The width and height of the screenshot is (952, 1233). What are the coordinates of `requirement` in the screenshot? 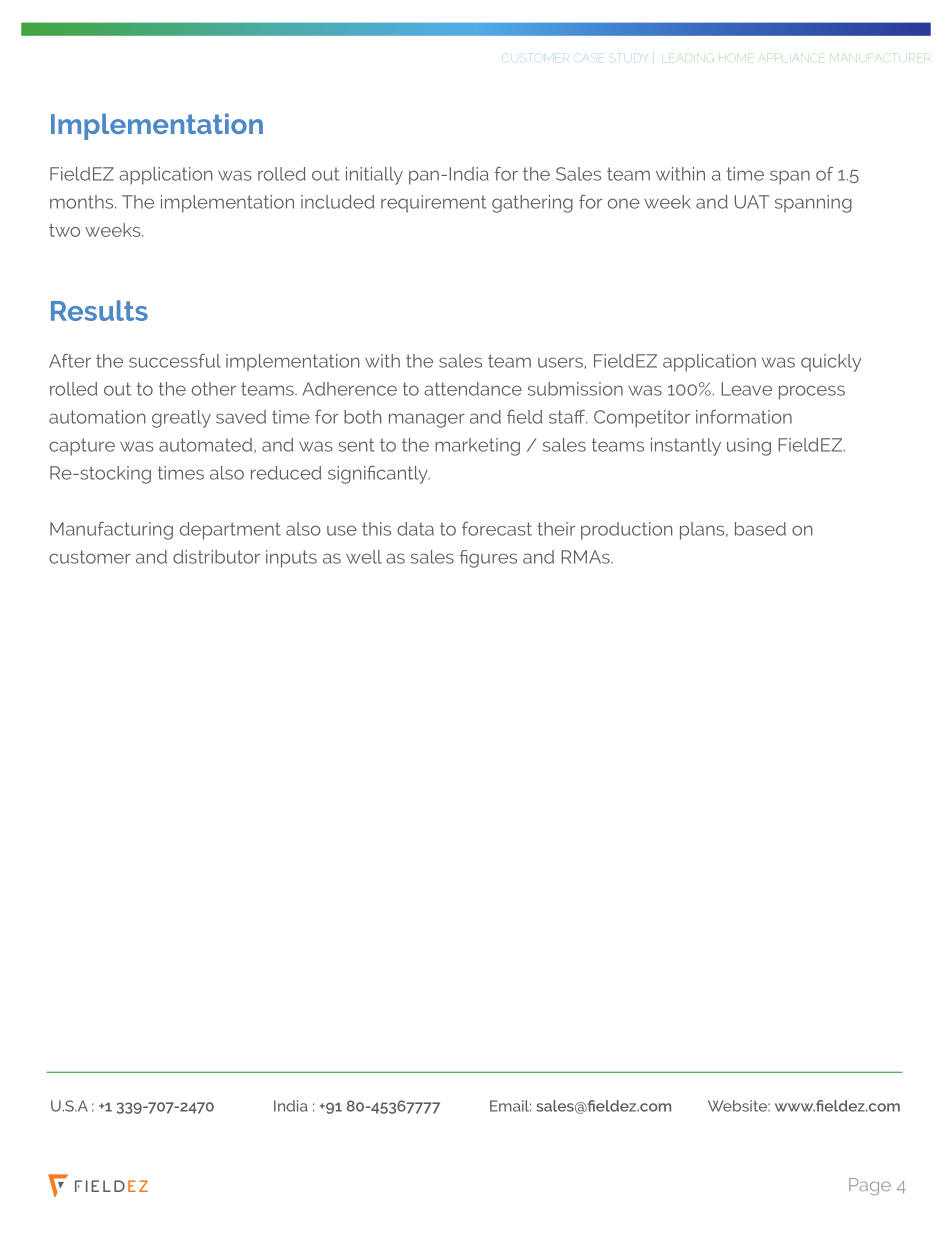 It's located at (434, 204).
